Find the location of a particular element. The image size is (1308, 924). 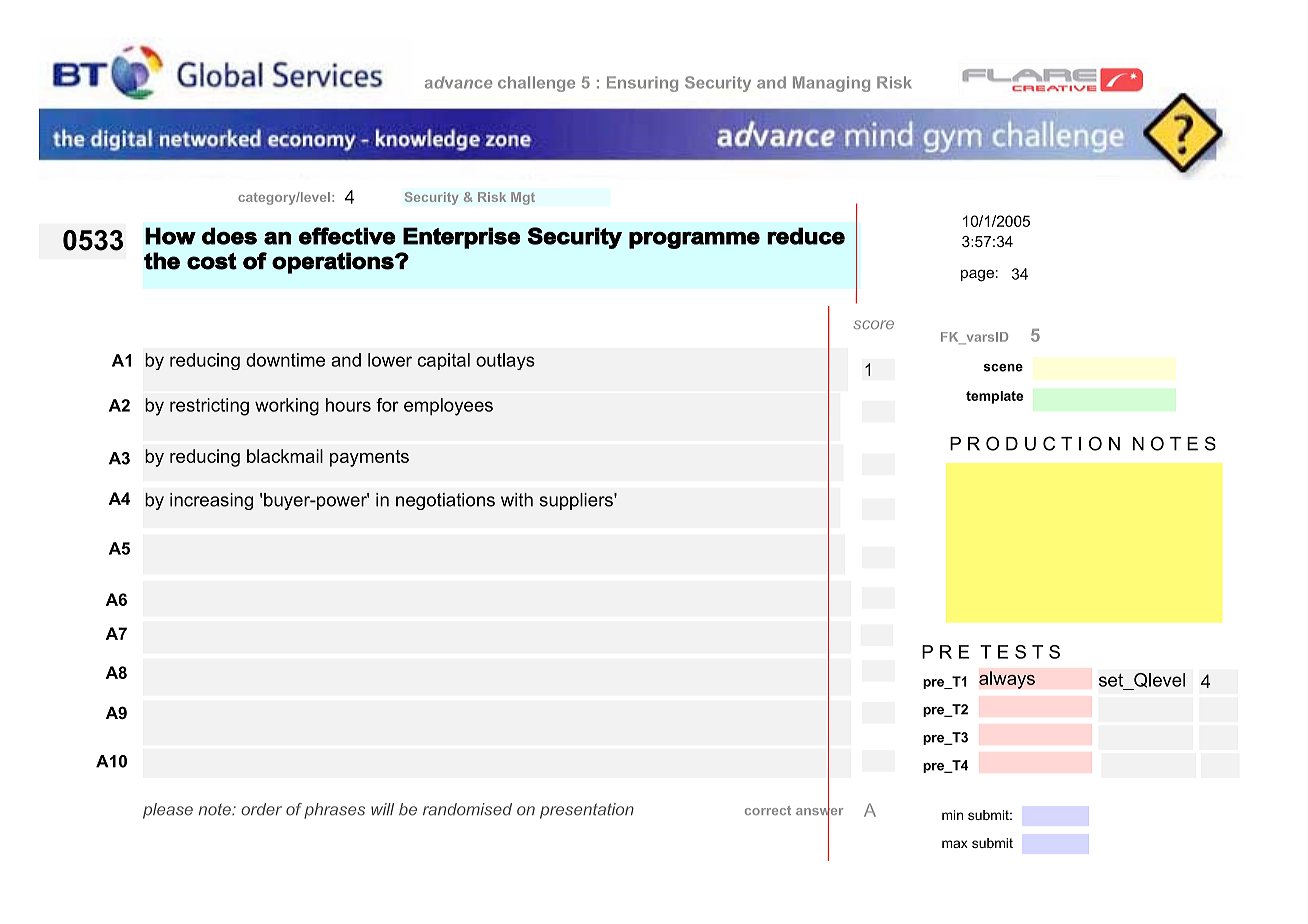

advance is located at coordinates (458, 82).
